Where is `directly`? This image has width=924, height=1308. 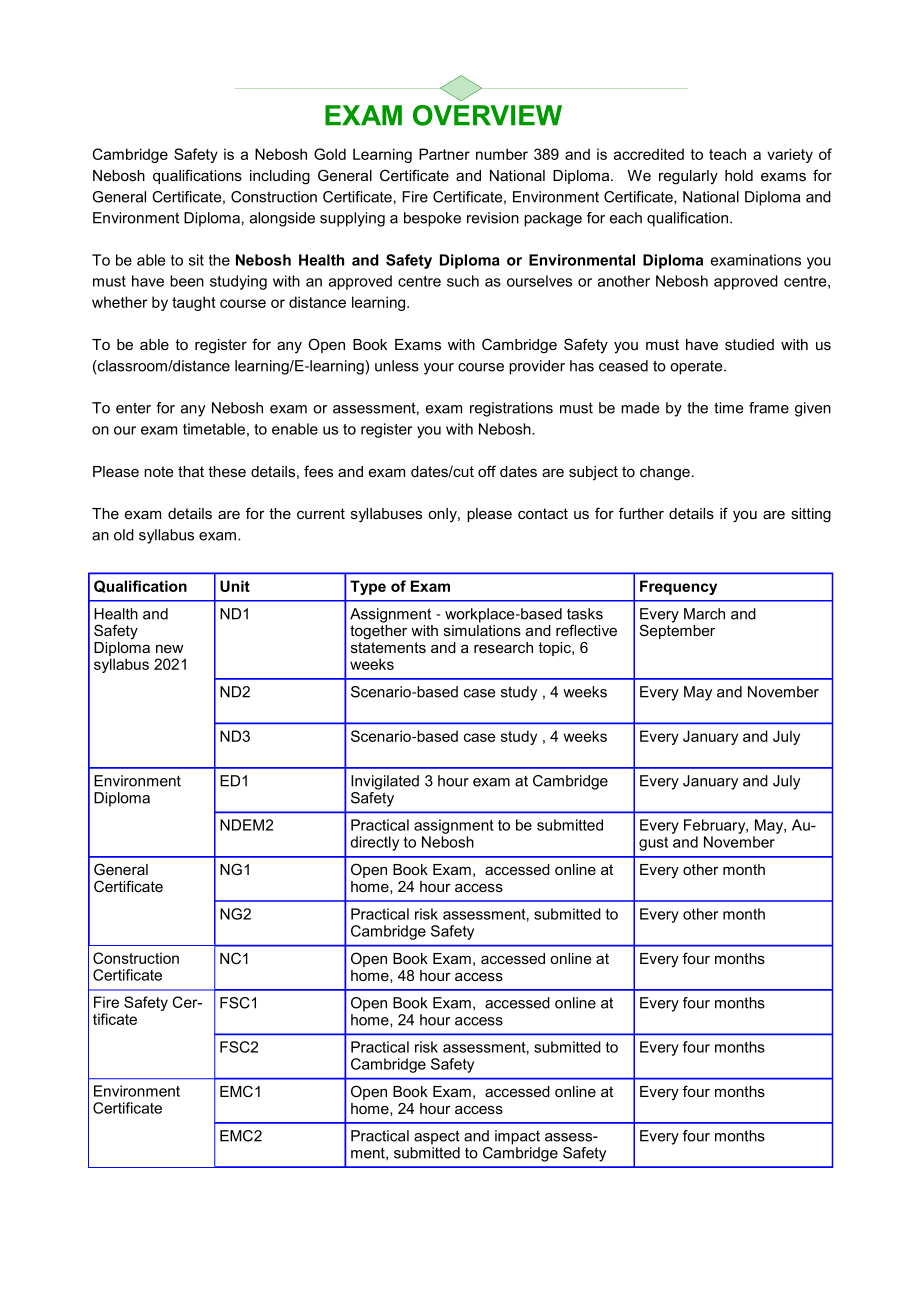 directly is located at coordinates (374, 843).
